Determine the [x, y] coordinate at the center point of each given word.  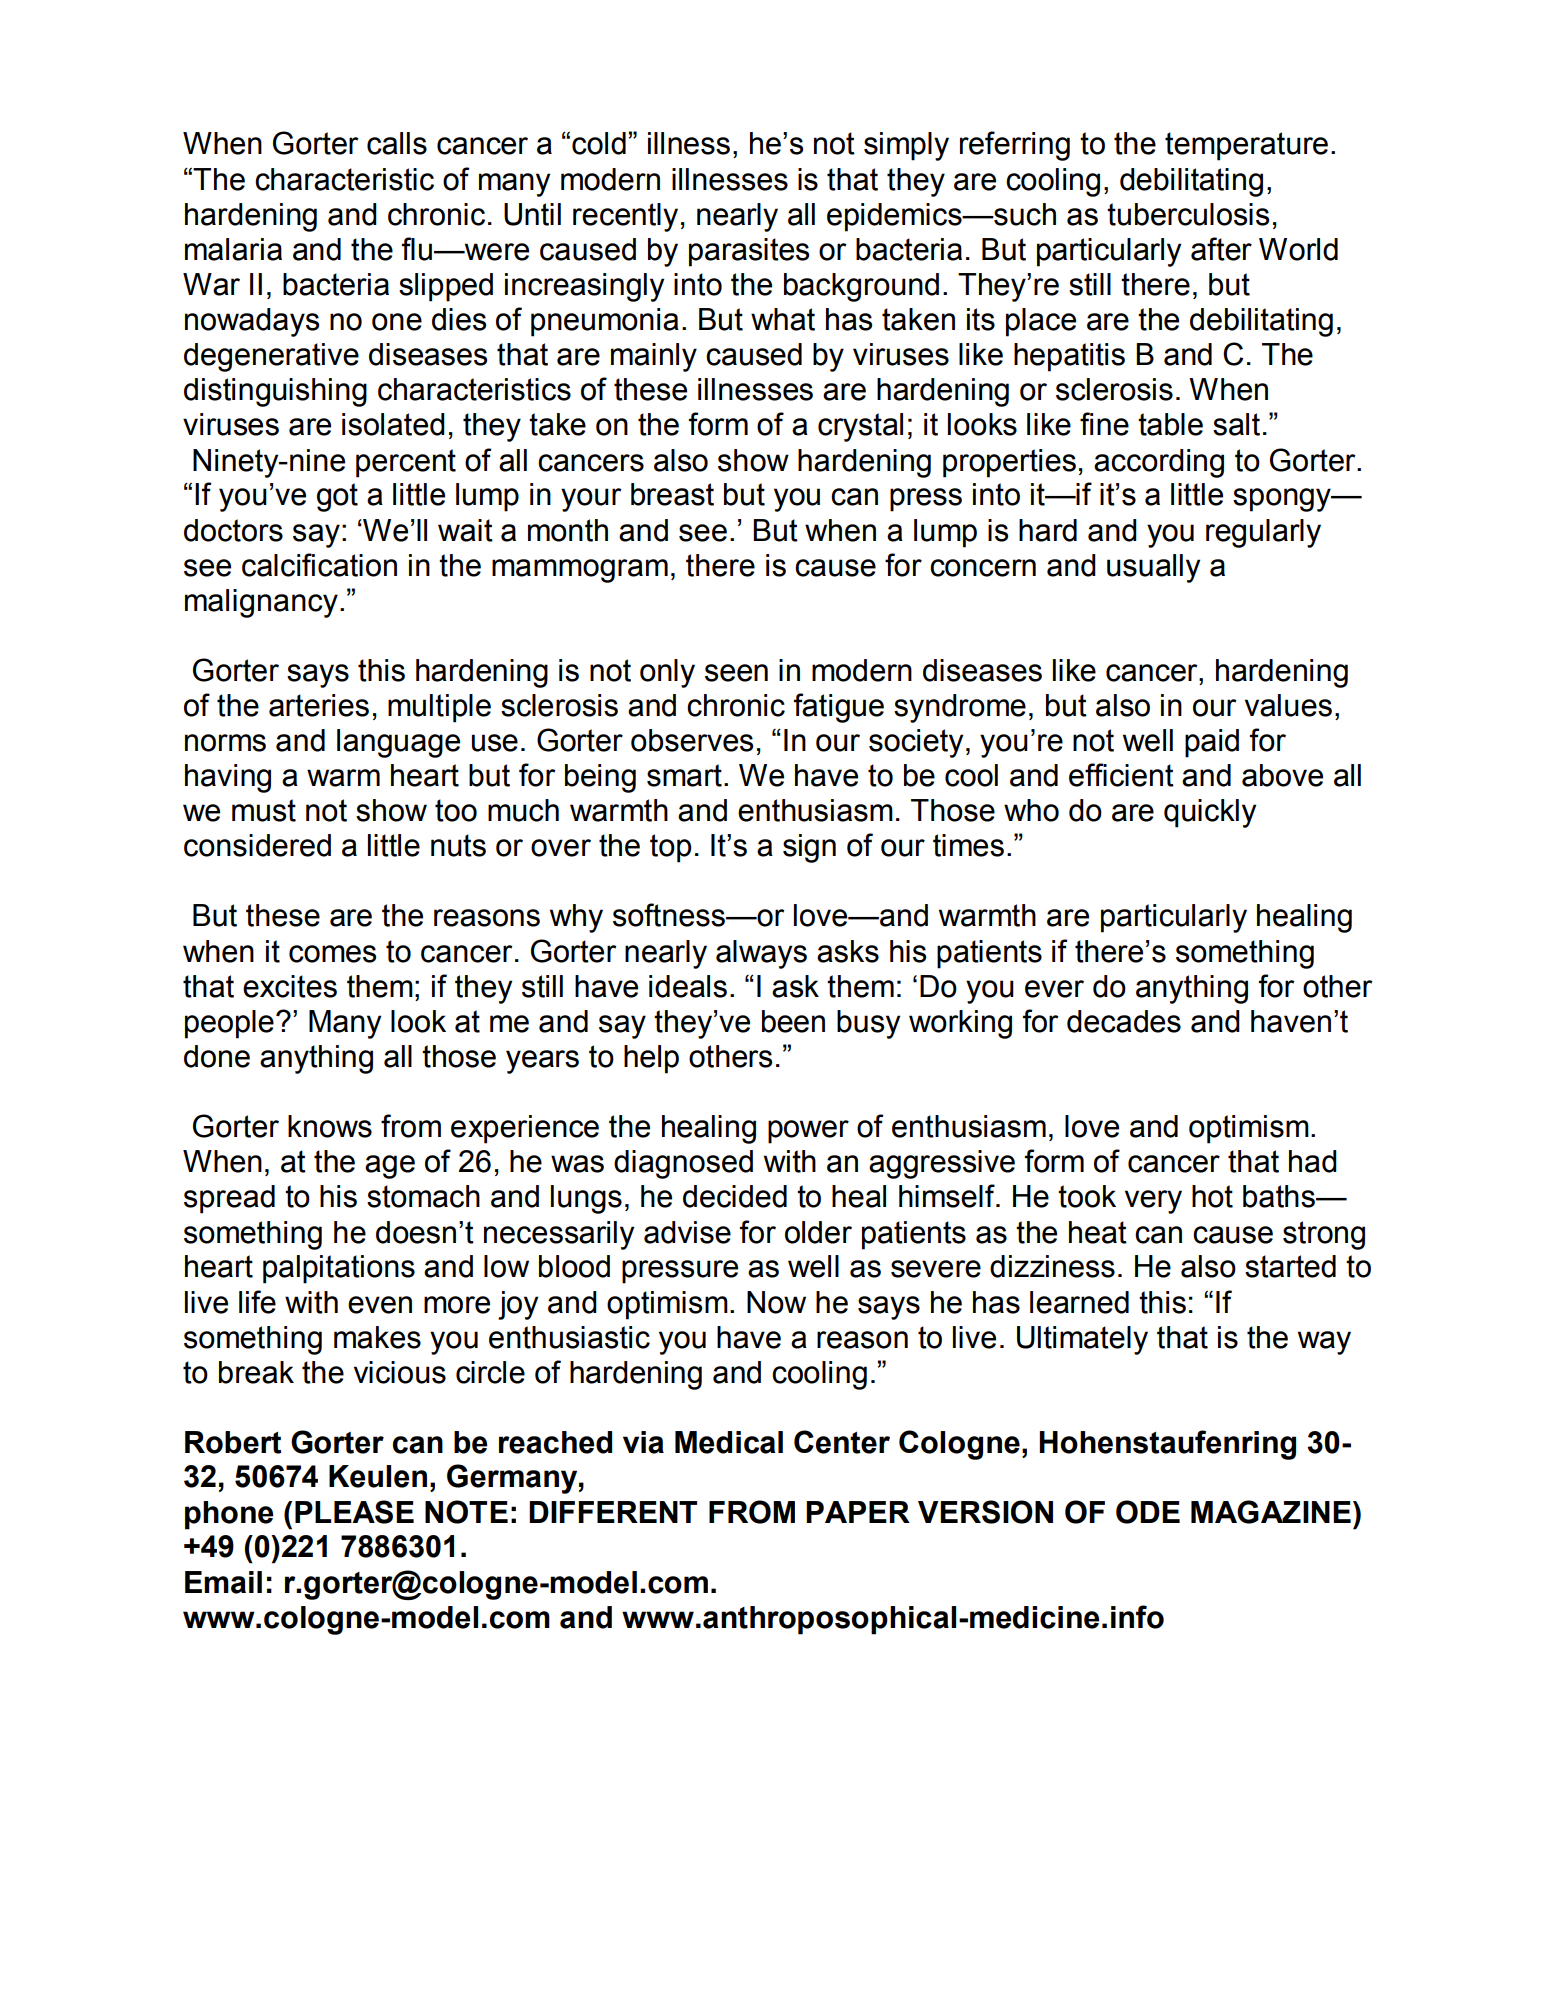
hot [1212, 1196]
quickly [1210, 813]
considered [257, 845]
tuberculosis [1188, 214]
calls [397, 143]
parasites [749, 252]
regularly [1263, 533]
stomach [423, 1196]
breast [672, 494]
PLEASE [354, 1512]
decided [735, 1196]
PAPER [858, 1512]
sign [809, 848]
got [337, 497]
